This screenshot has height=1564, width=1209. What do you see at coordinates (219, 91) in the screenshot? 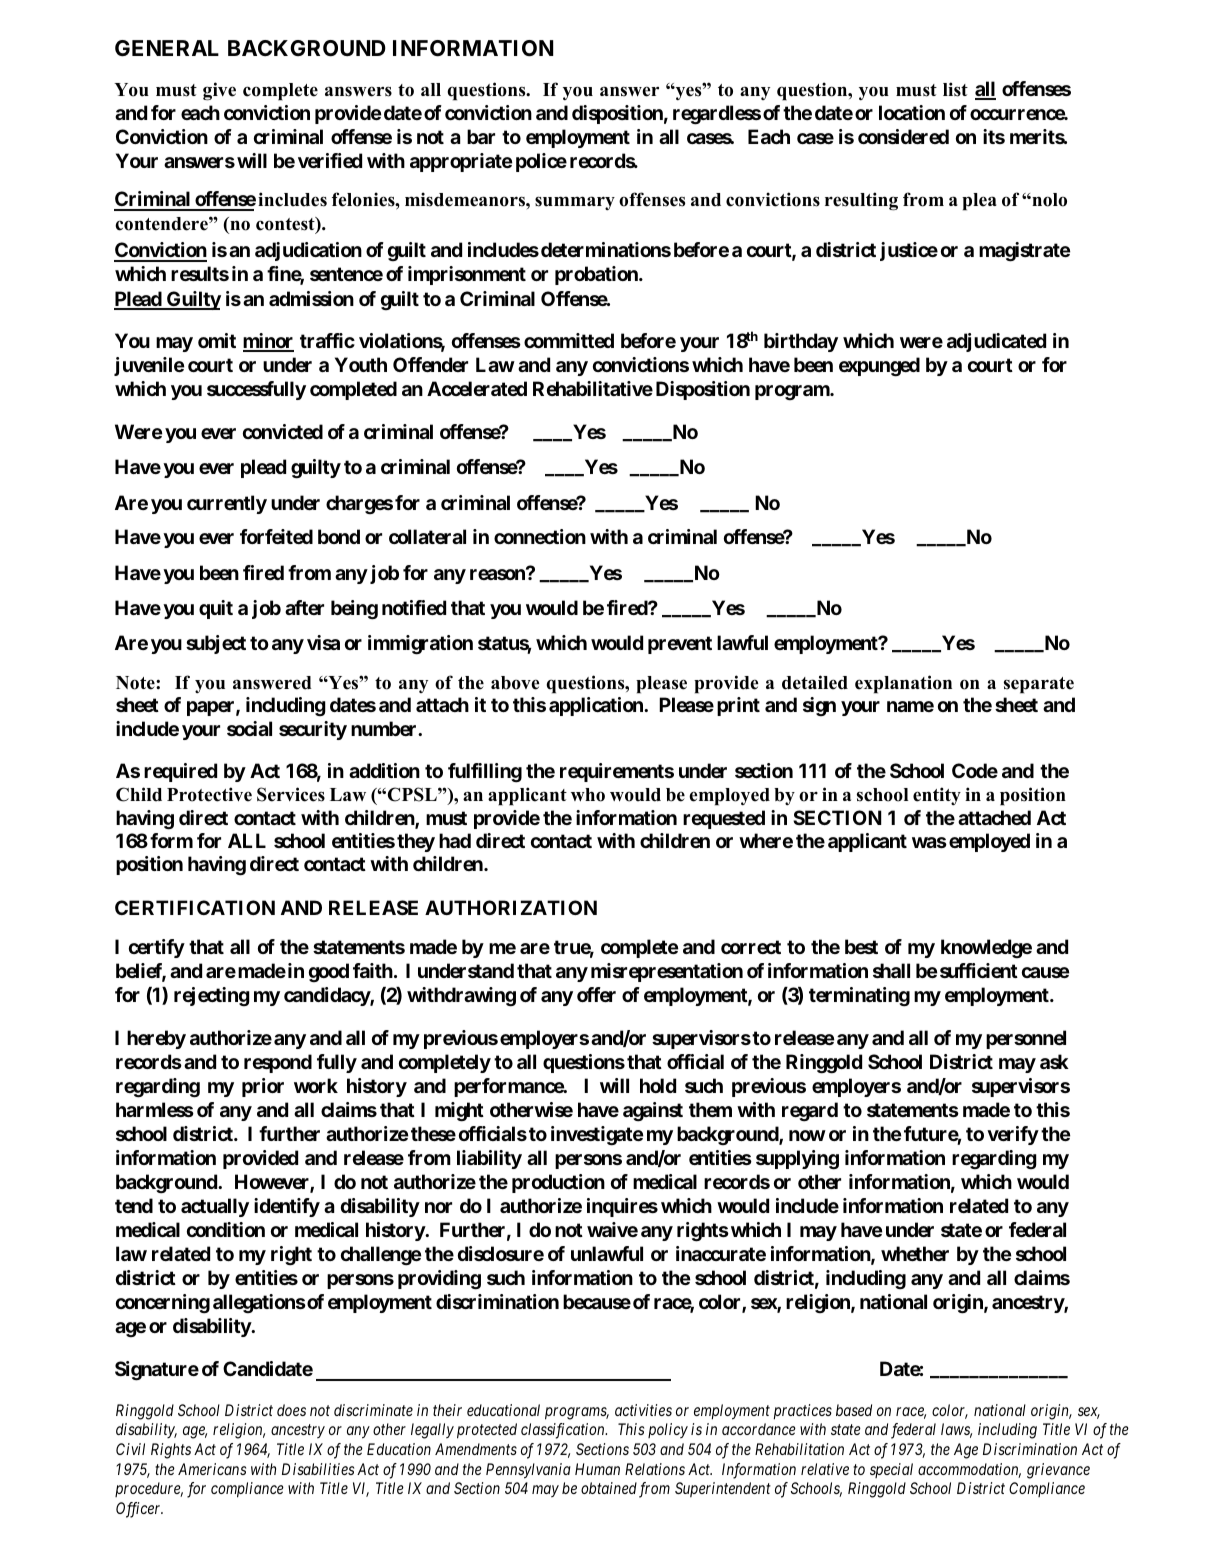
I see `give` at bounding box center [219, 91].
